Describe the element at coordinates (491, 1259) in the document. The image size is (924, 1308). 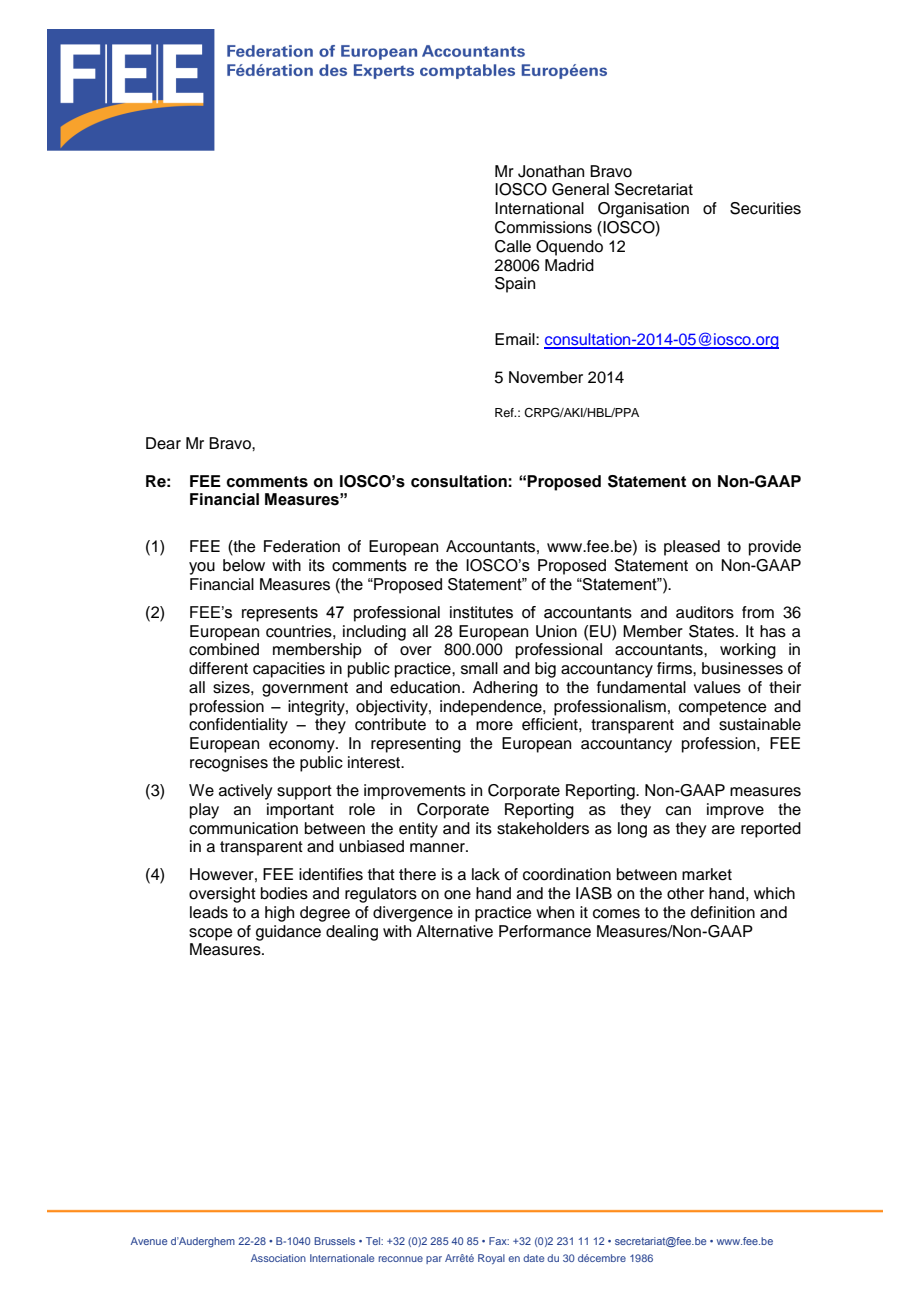
I see `Royal` at that location.
